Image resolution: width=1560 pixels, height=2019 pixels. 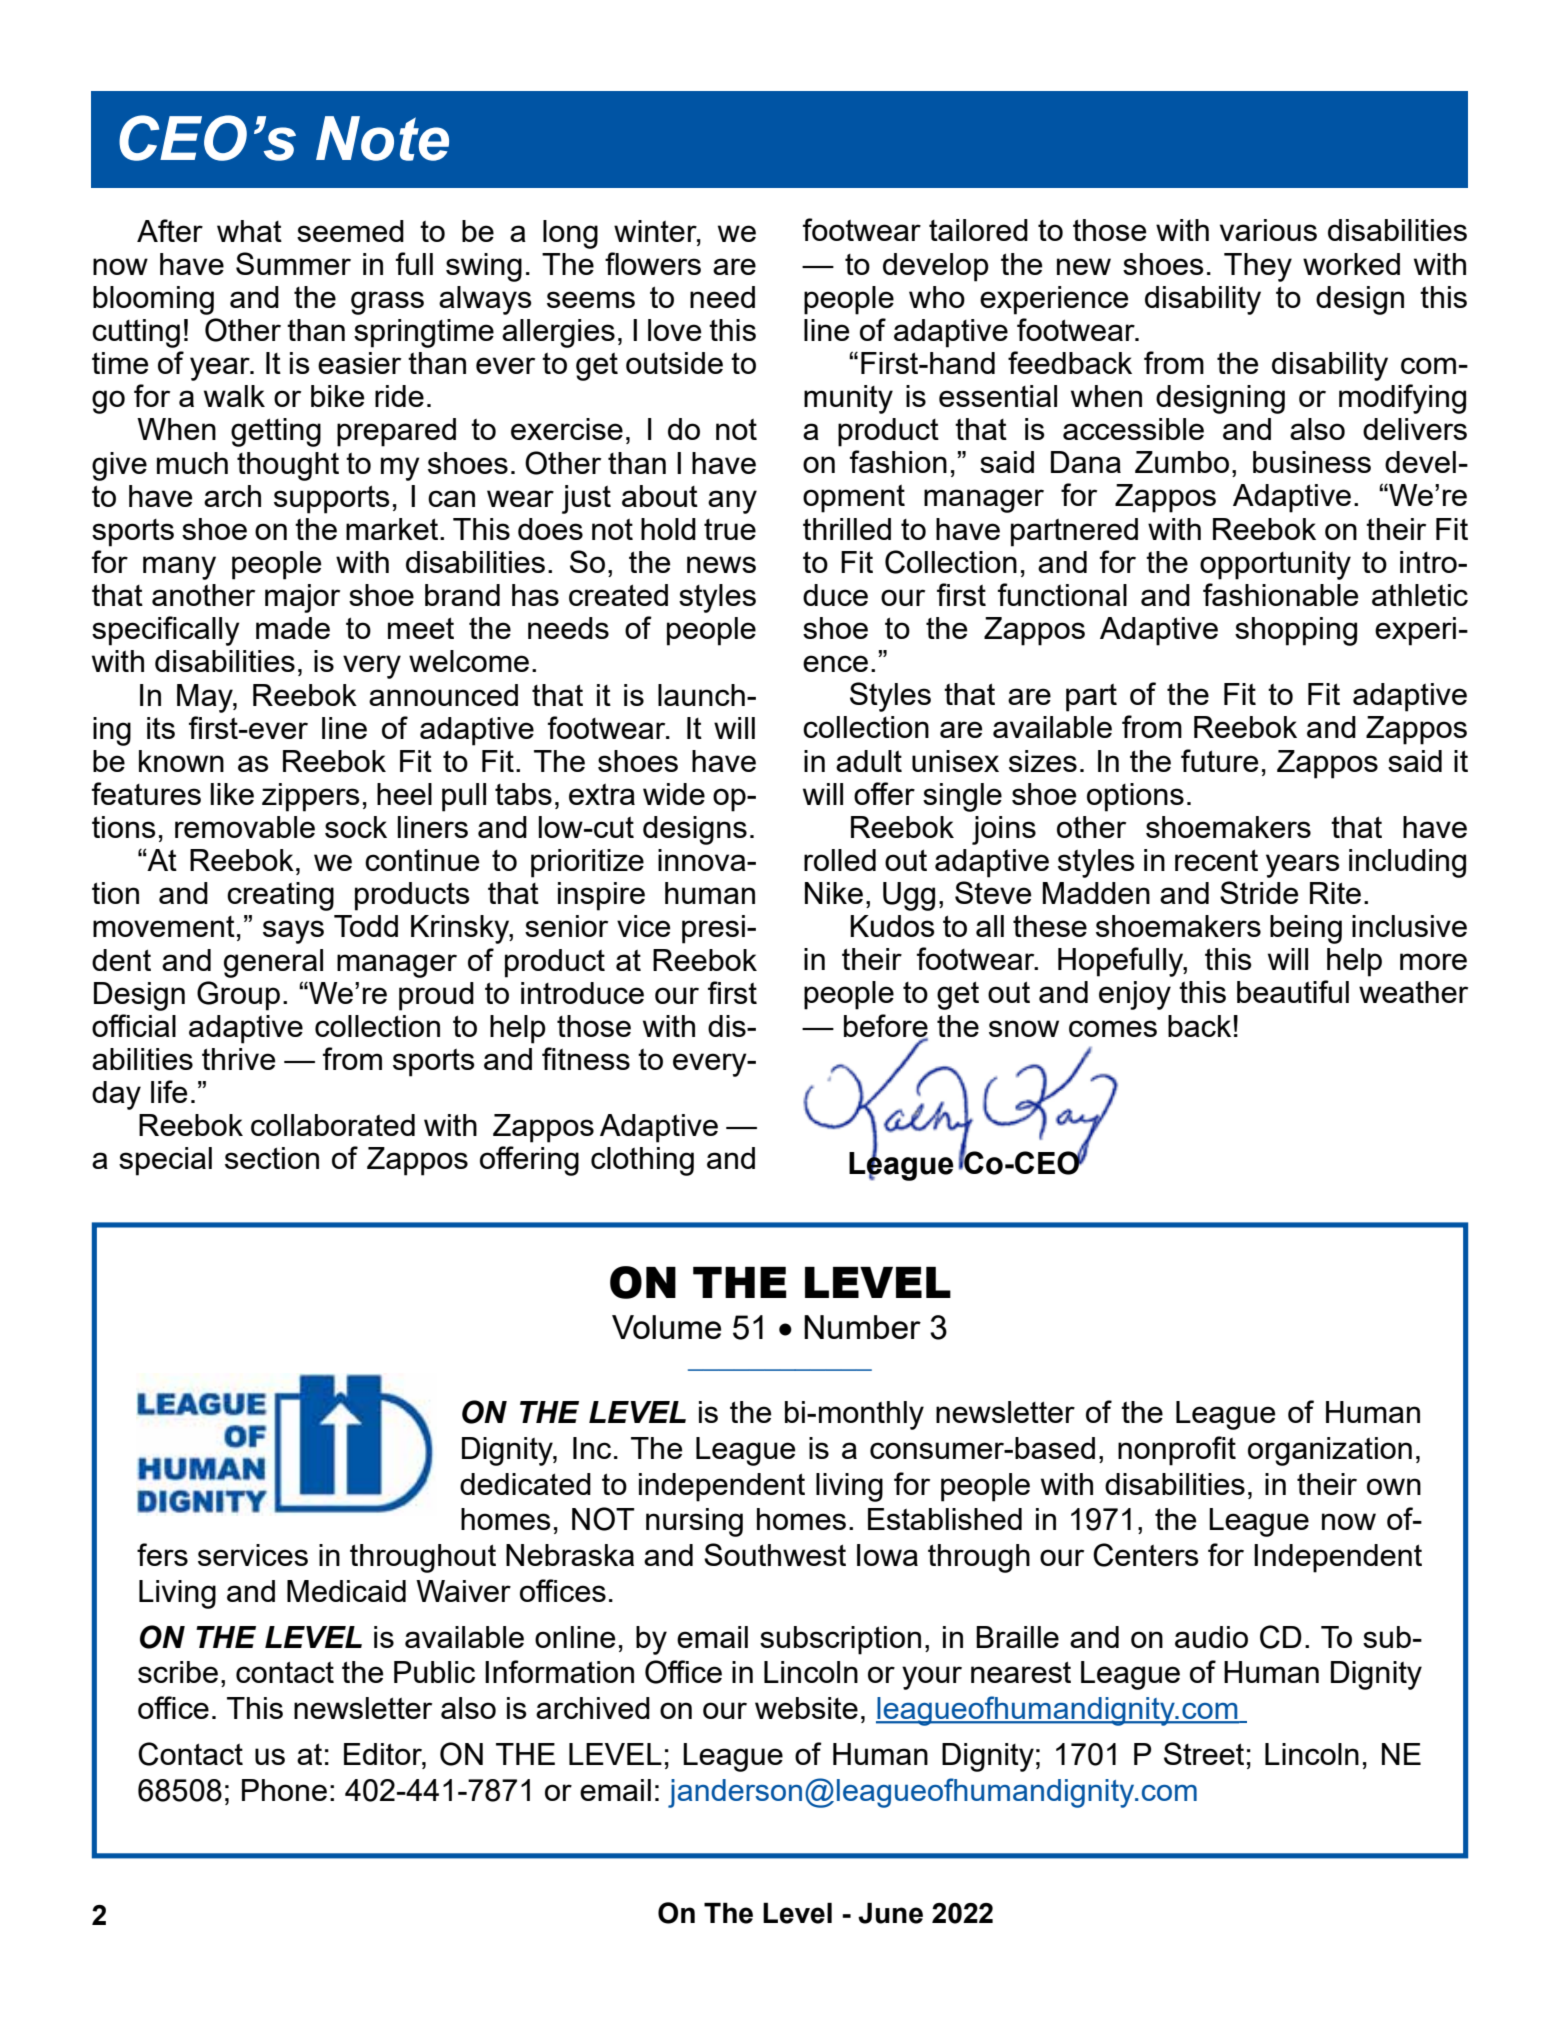 What do you see at coordinates (890, 1913) in the screenshot?
I see `June` at bounding box center [890, 1913].
